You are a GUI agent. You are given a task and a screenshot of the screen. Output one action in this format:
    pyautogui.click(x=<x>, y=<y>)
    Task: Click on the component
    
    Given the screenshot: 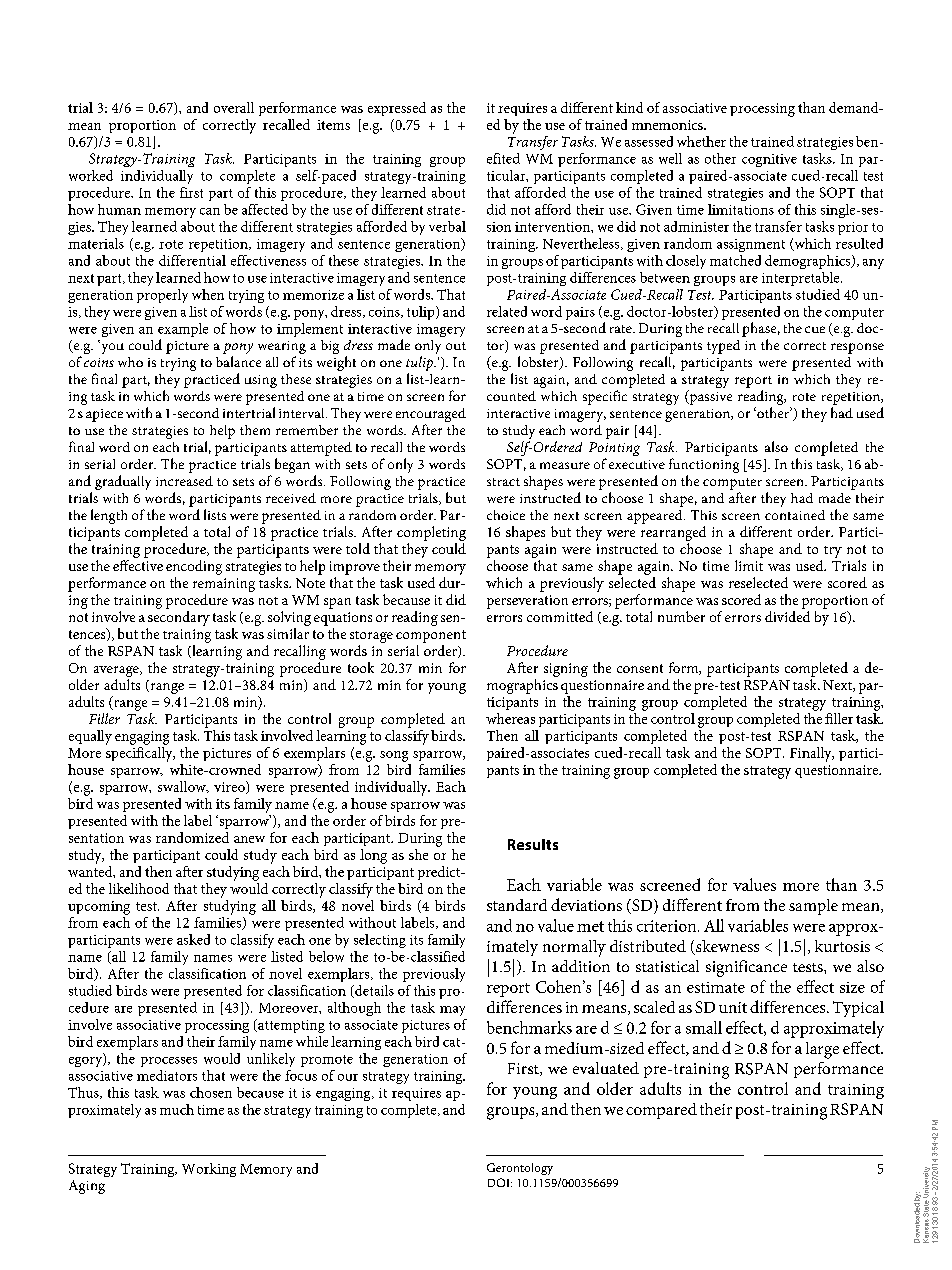 What is the action you would take?
    pyautogui.click(x=431, y=636)
